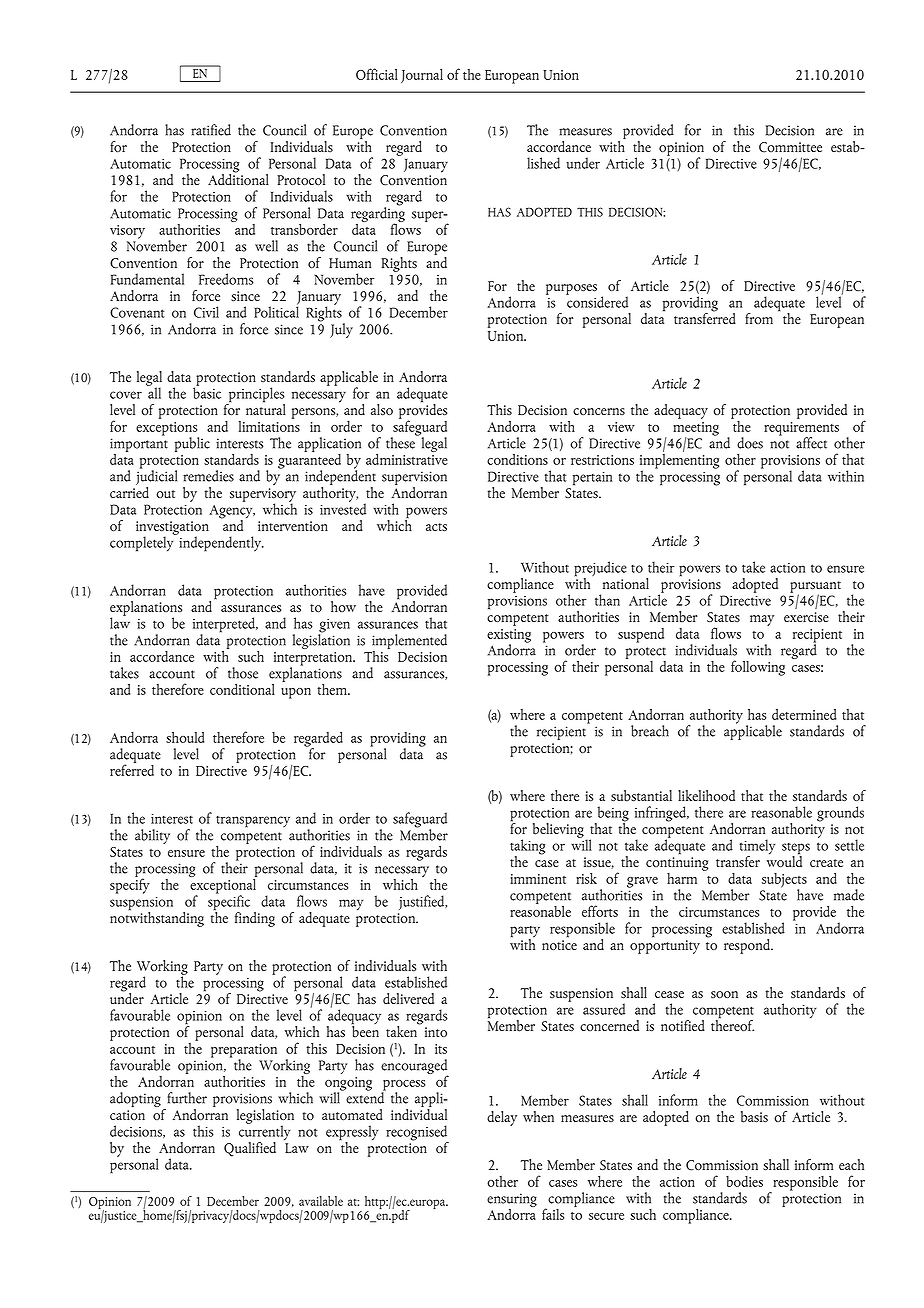 The width and height of the page is (924, 1308). What do you see at coordinates (748, 946) in the page?
I see `respond` at bounding box center [748, 946].
